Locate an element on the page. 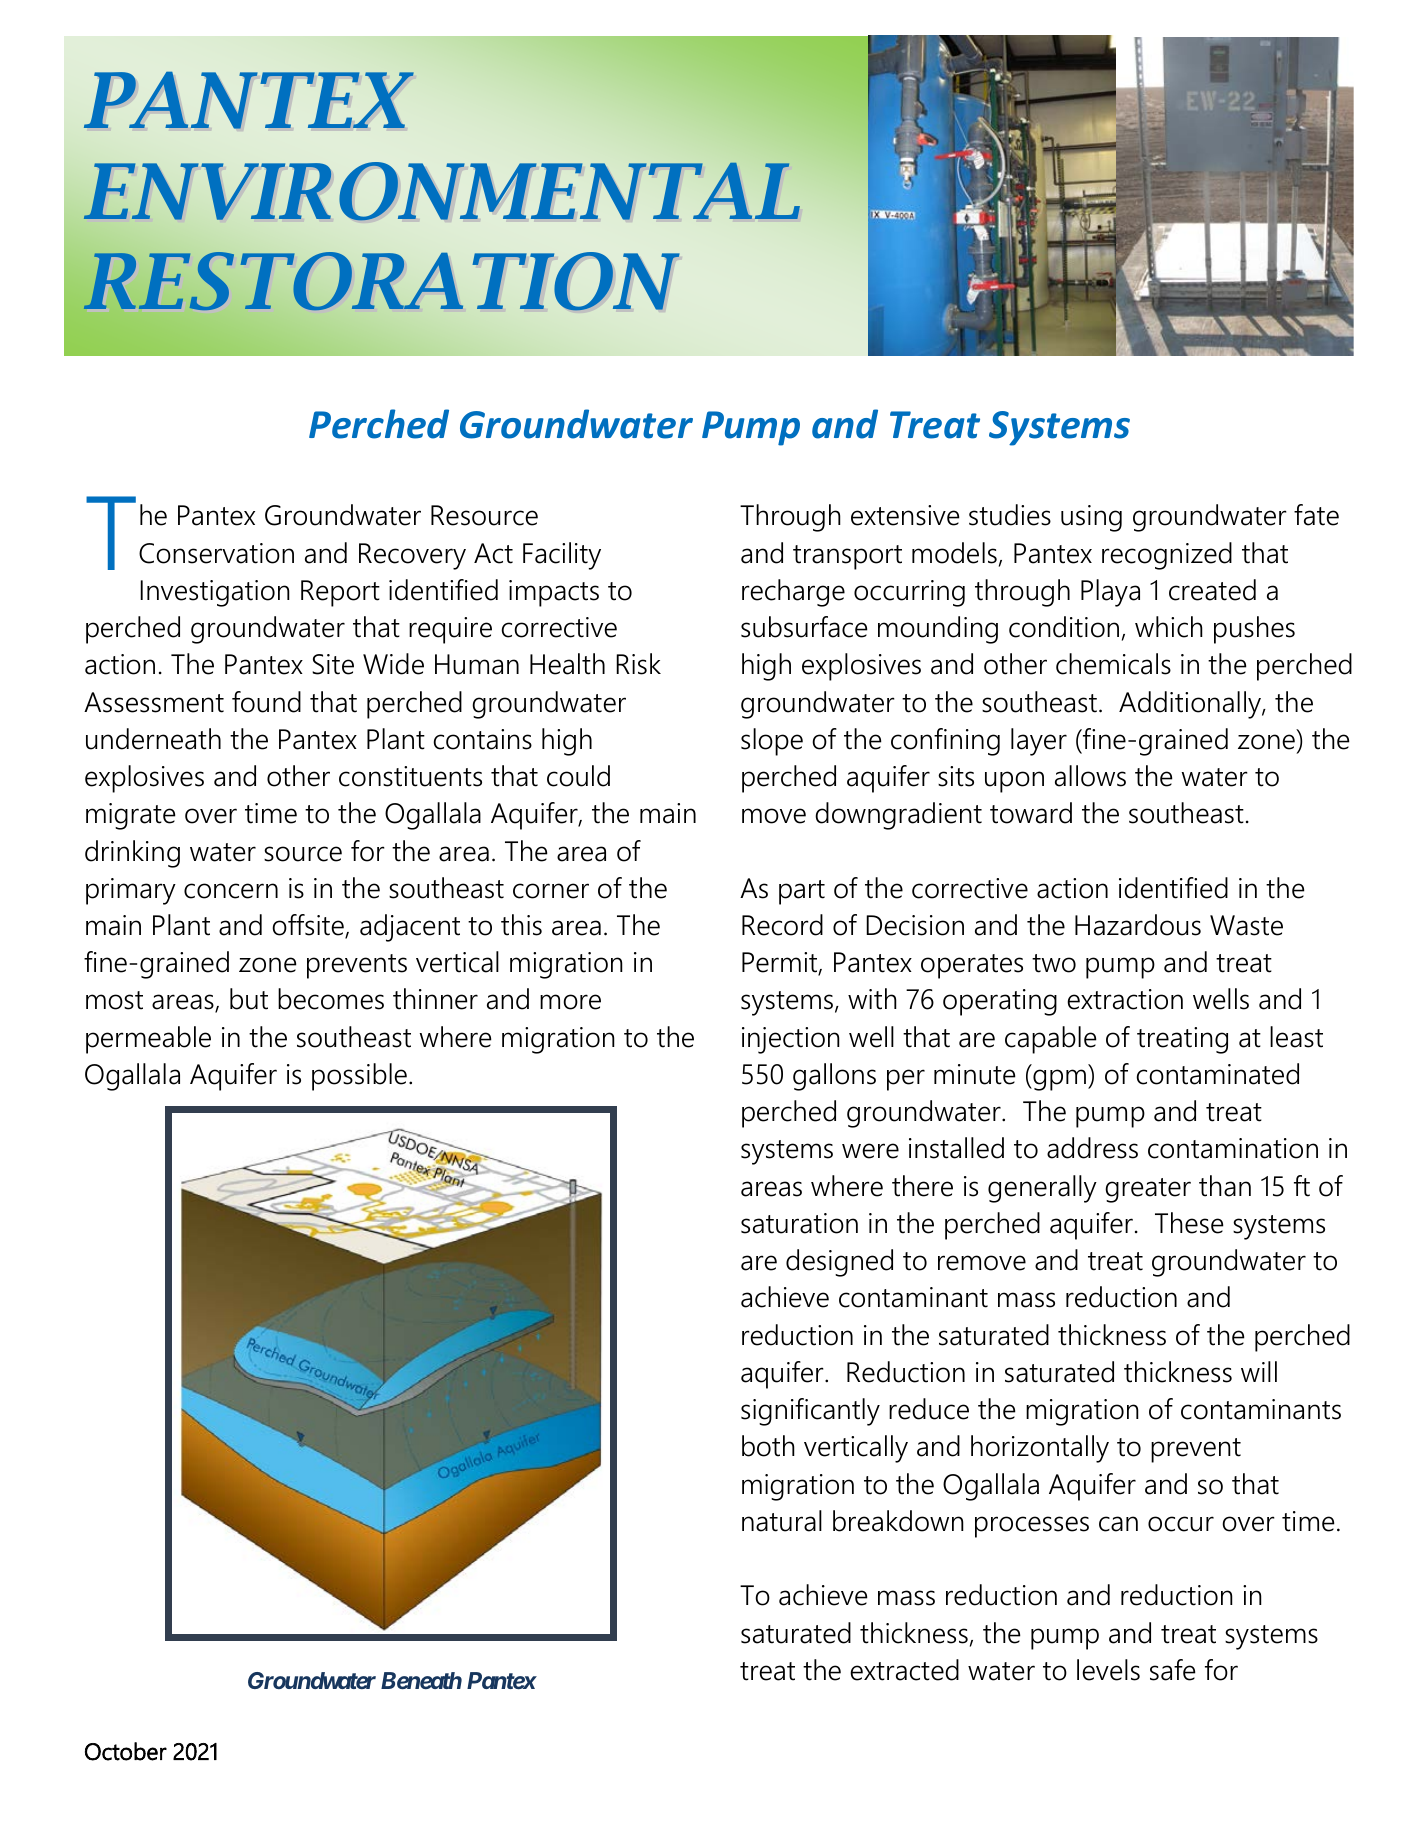  recharge is located at coordinates (793, 593).
